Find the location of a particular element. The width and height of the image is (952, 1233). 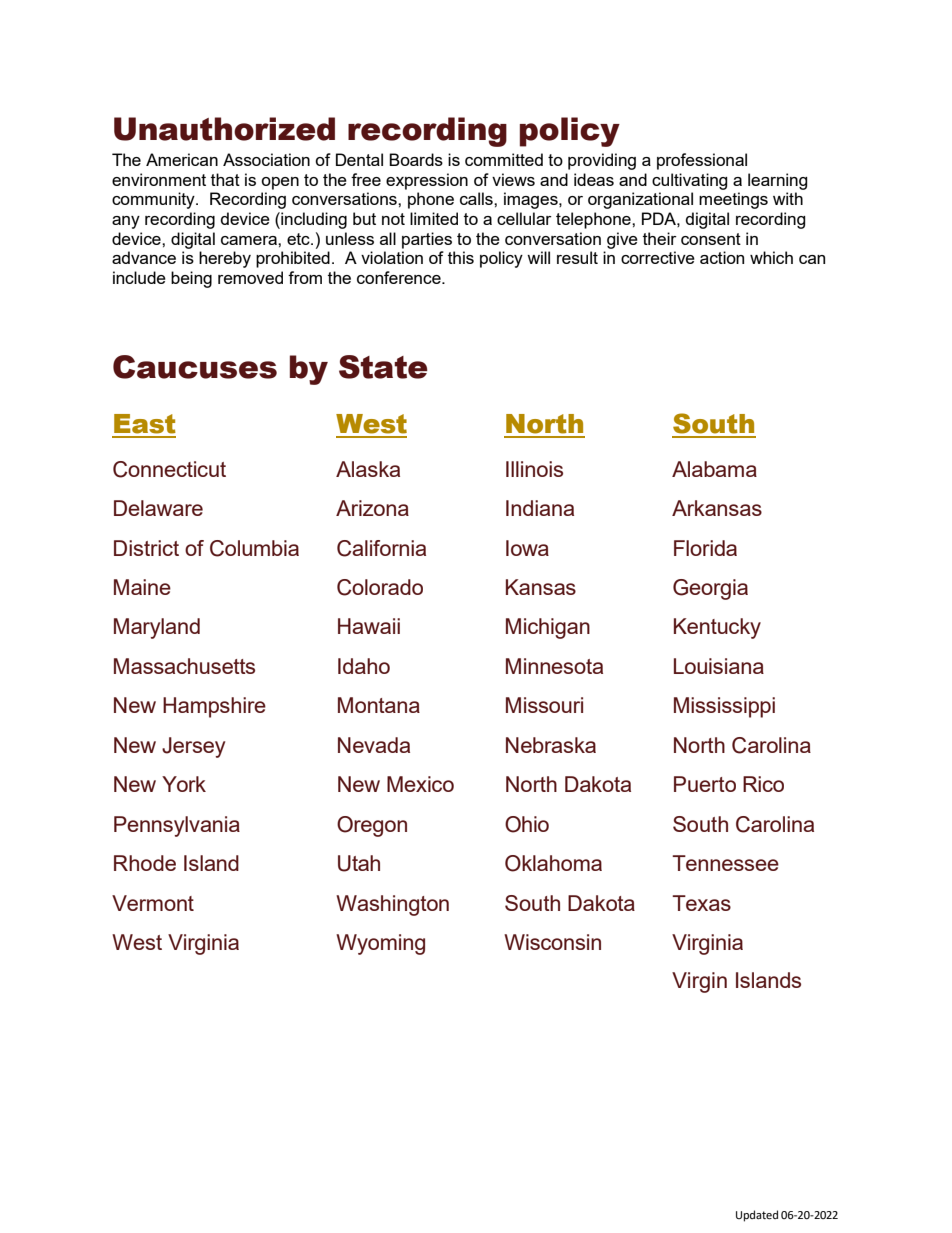

Alabama is located at coordinates (714, 469).
